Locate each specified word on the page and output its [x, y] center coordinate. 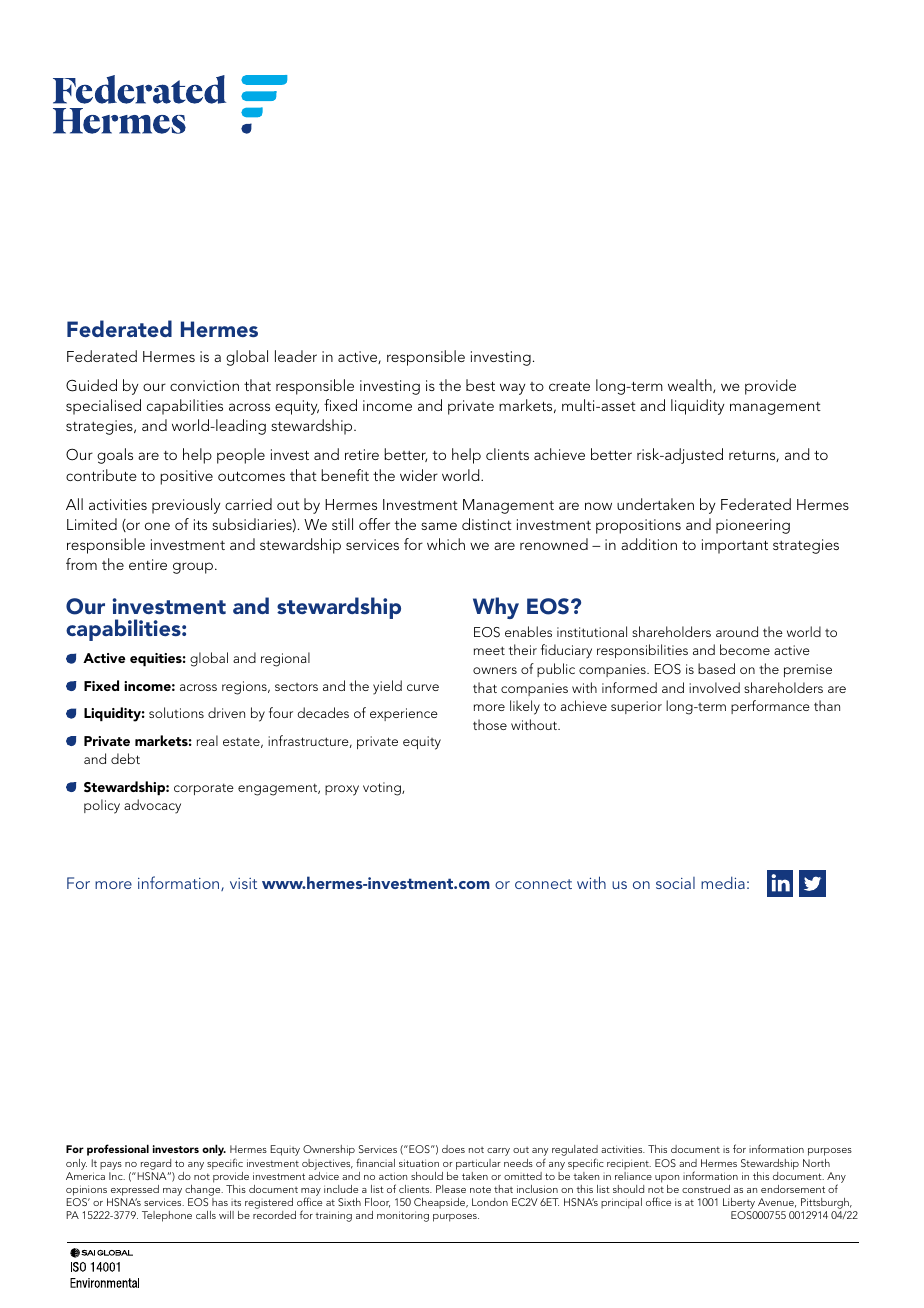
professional [118, 1150]
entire [148, 564]
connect [543, 884]
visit [243, 883]
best [480, 385]
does [453, 1149]
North [816, 1163]
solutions [176, 712]
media [723, 882]
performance [770, 707]
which [446, 544]
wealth [691, 386]
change [204, 1192]
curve [423, 687]
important [735, 546]
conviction [204, 385]
